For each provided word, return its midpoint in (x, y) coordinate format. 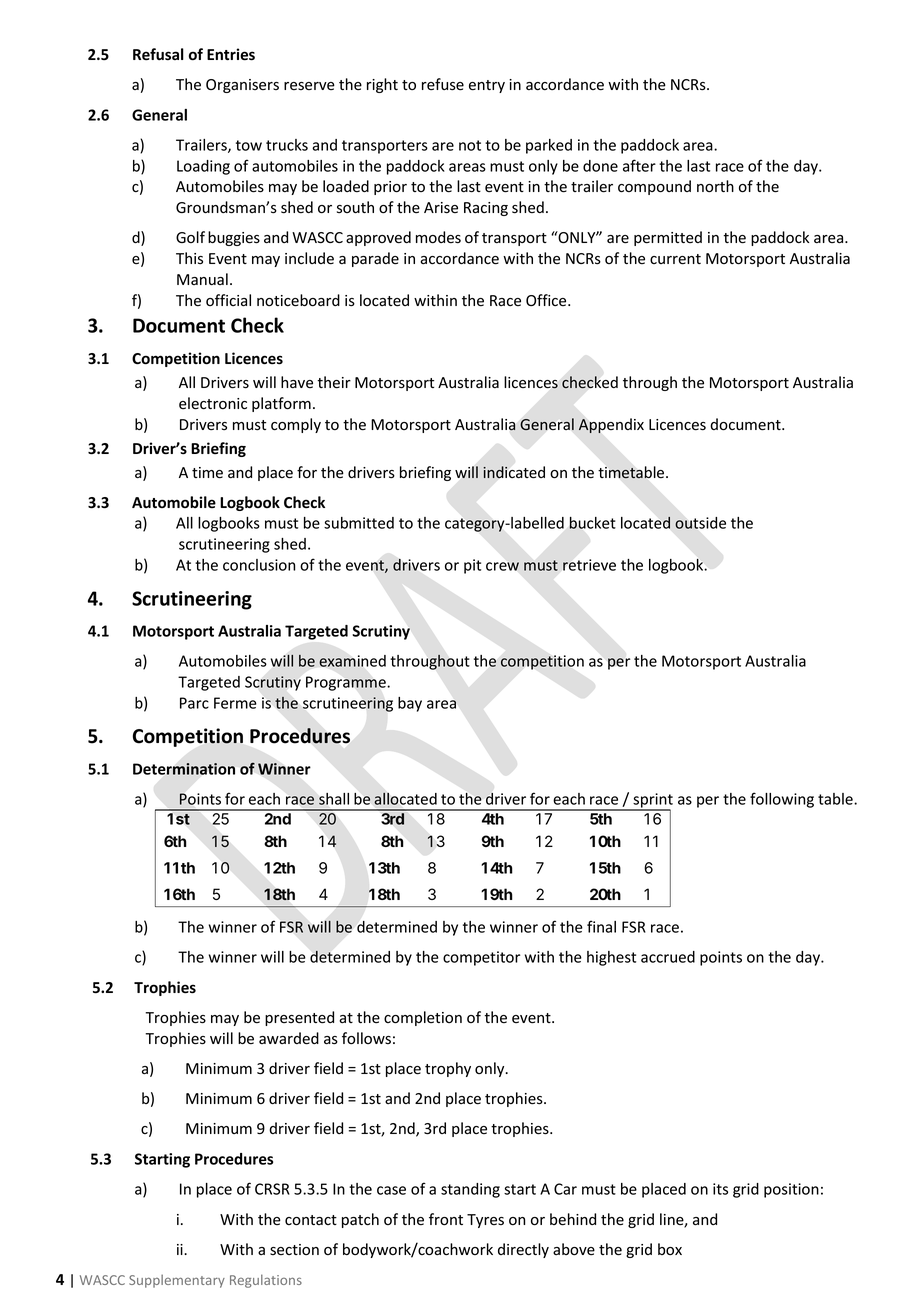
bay (410, 704)
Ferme (235, 703)
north (715, 186)
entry (487, 86)
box (670, 1249)
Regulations (266, 1281)
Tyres (485, 1221)
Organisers (242, 86)
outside (700, 523)
